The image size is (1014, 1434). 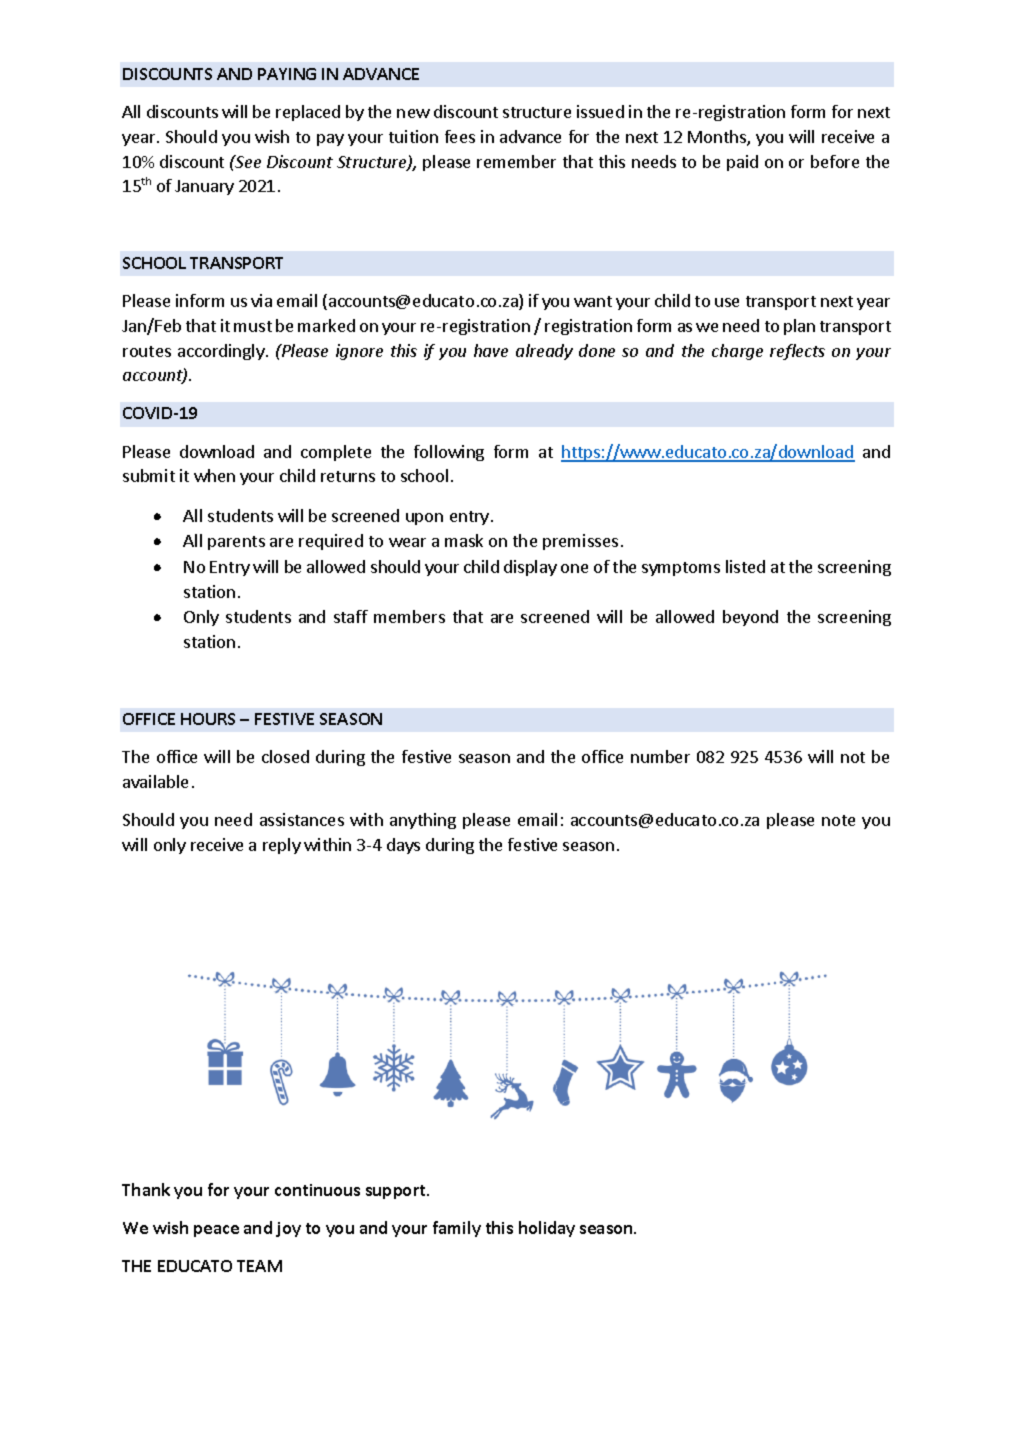 What do you see at coordinates (742, 163) in the screenshot?
I see `paid` at bounding box center [742, 163].
